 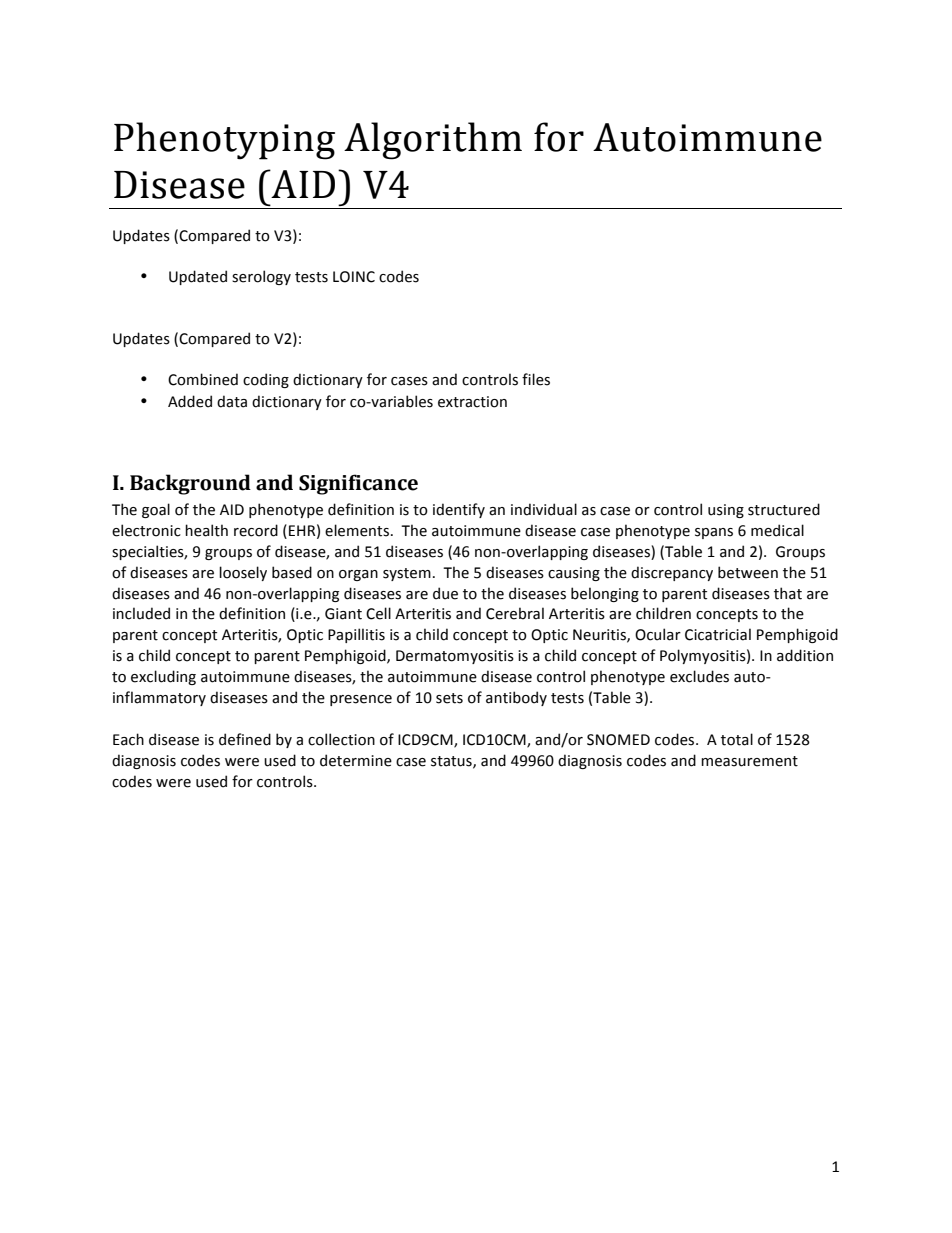 What do you see at coordinates (472, 402) in the page?
I see `extraction` at bounding box center [472, 402].
